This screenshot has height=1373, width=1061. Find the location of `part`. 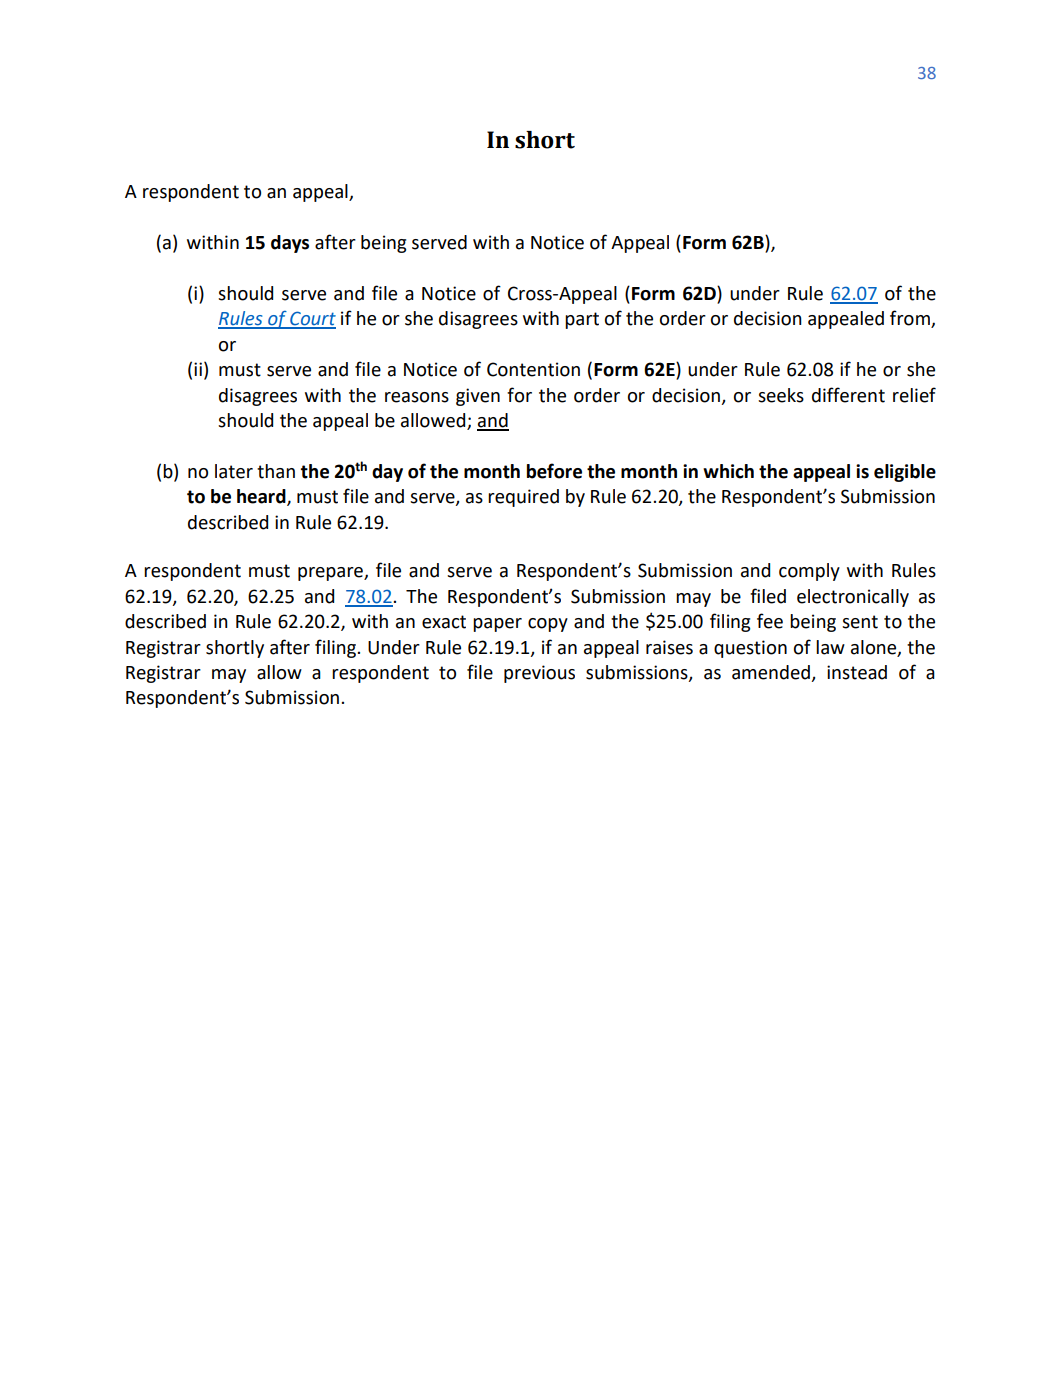

part is located at coordinates (582, 320).
